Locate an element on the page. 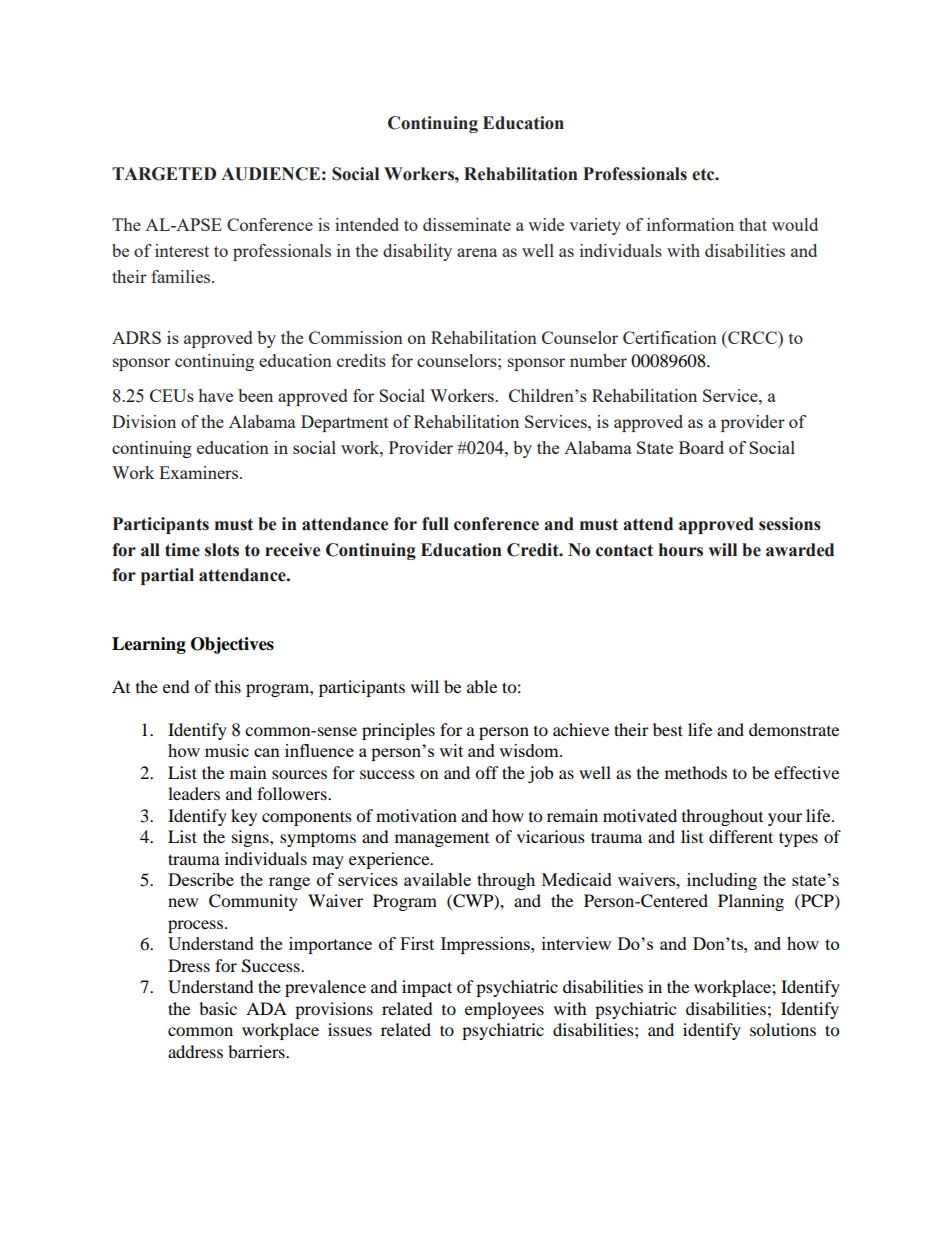 Image resolution: width=952 pixels, height=1233 pixels. full is located at coordinates (435, 524).
